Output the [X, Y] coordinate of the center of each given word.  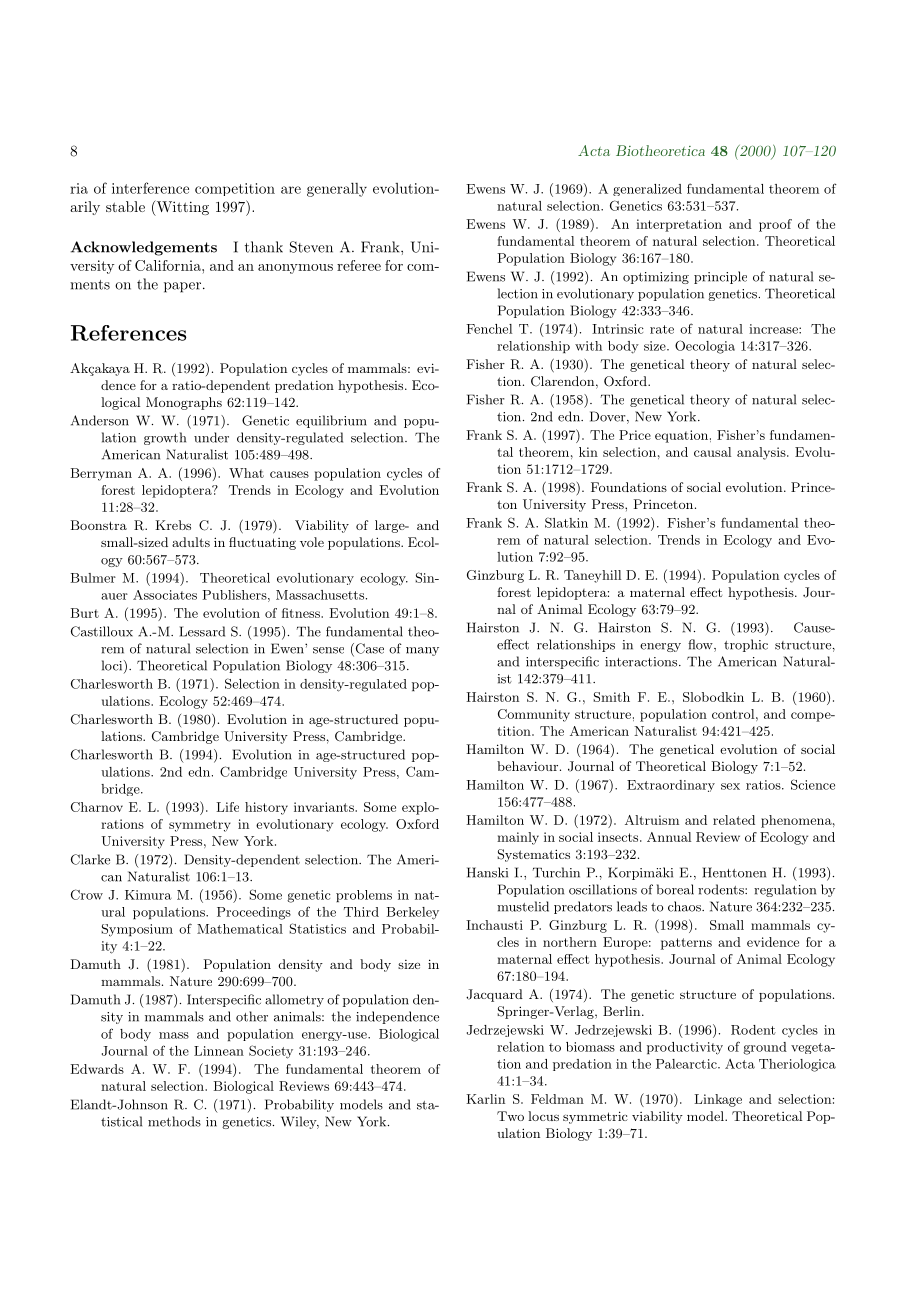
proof [775, 225]
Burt [85, 613]
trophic [746, 645]
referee [359, 265]
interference [150, 188]
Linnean [219, 1051]
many [422, 651]
